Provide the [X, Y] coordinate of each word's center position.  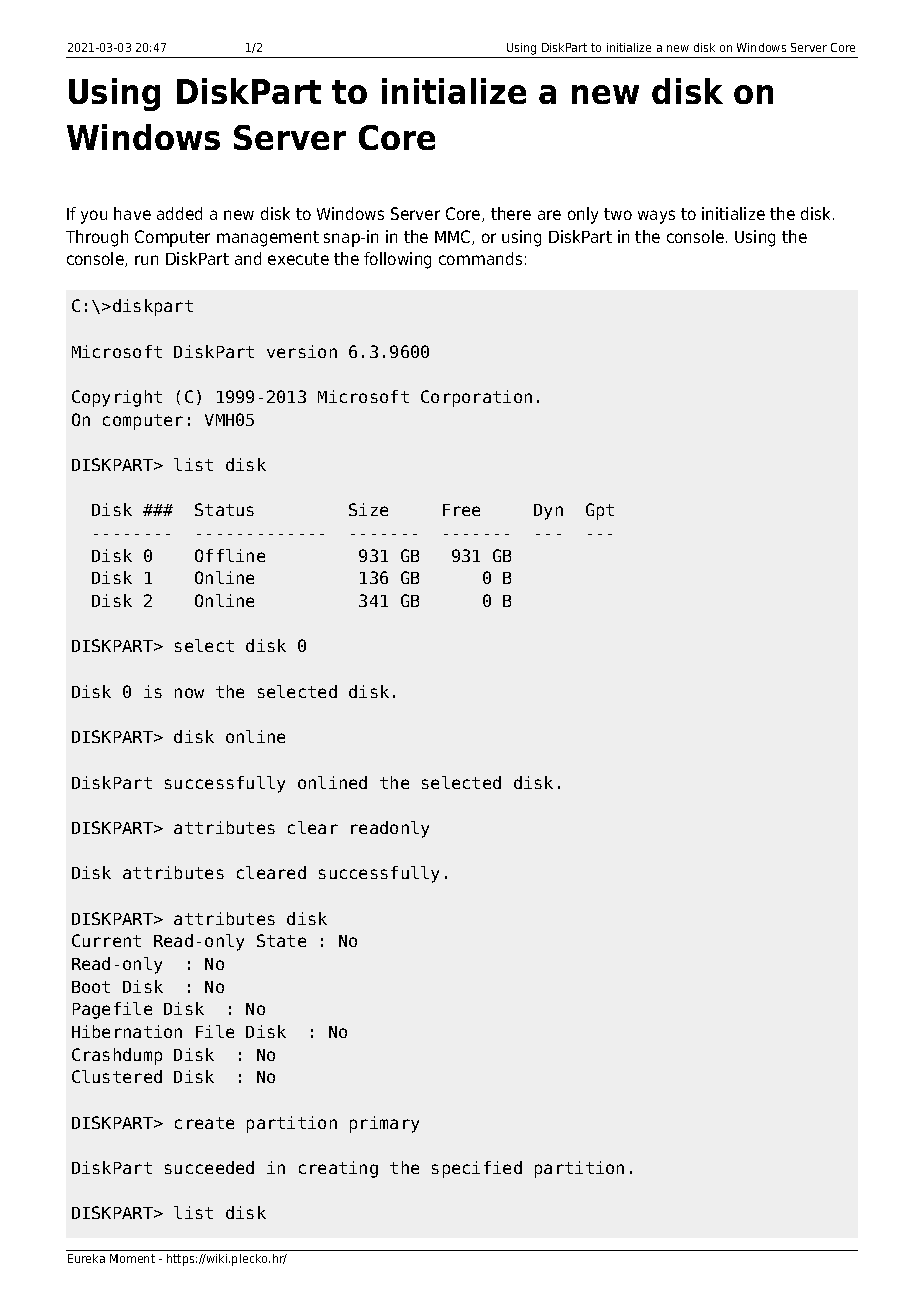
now [189, 693]
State [281, 940]
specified [477, 1169]
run [146, 260]
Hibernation [127, 1031]
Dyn [548, 512]
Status [224, 509]
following [397, 260]
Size [368, 509]
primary [384, 1124]
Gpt [600, 511]
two [618, 214]
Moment [132, 1258]
